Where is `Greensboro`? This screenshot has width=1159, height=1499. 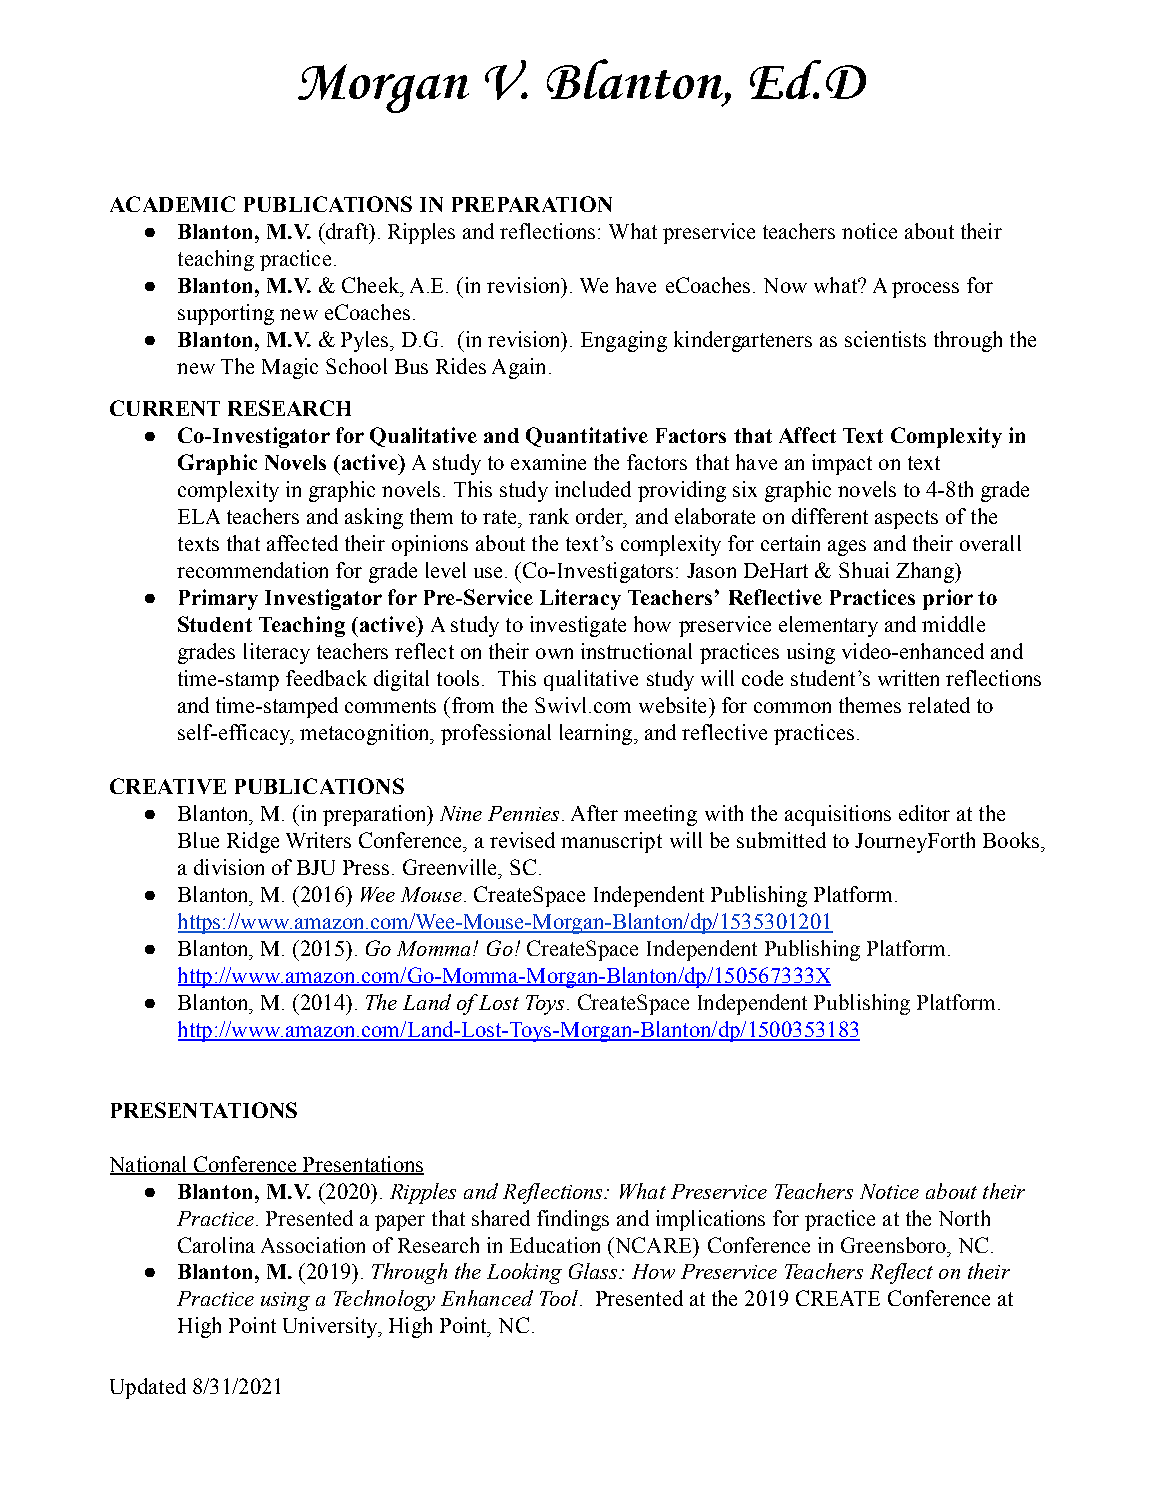 Greensboro is located at coordinates (894, 1245).
